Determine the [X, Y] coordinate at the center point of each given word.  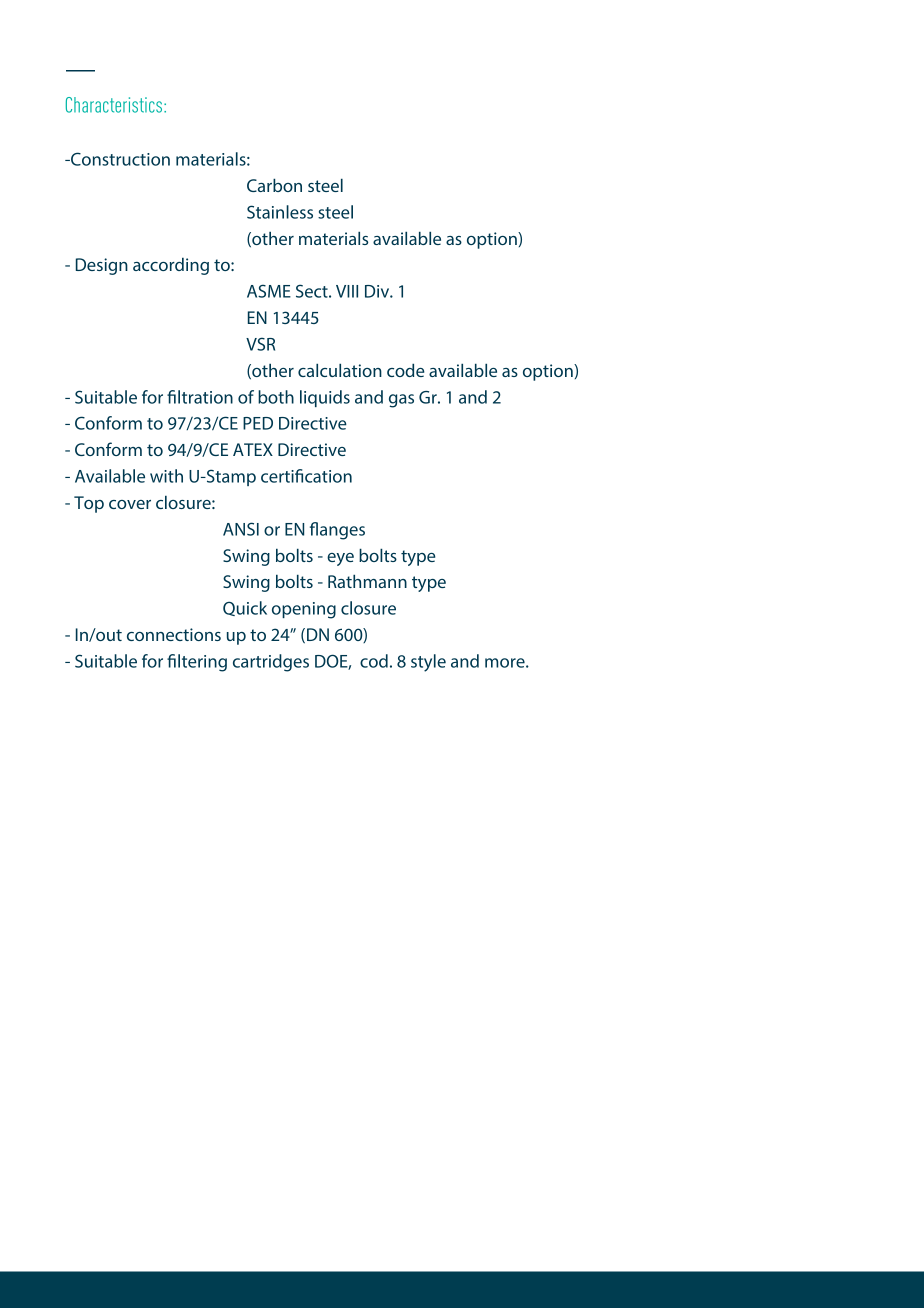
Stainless [280, 212]
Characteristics [115, 105]
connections [174, 634]
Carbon [274, 185]
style [428, 663]
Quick [245, 608]
